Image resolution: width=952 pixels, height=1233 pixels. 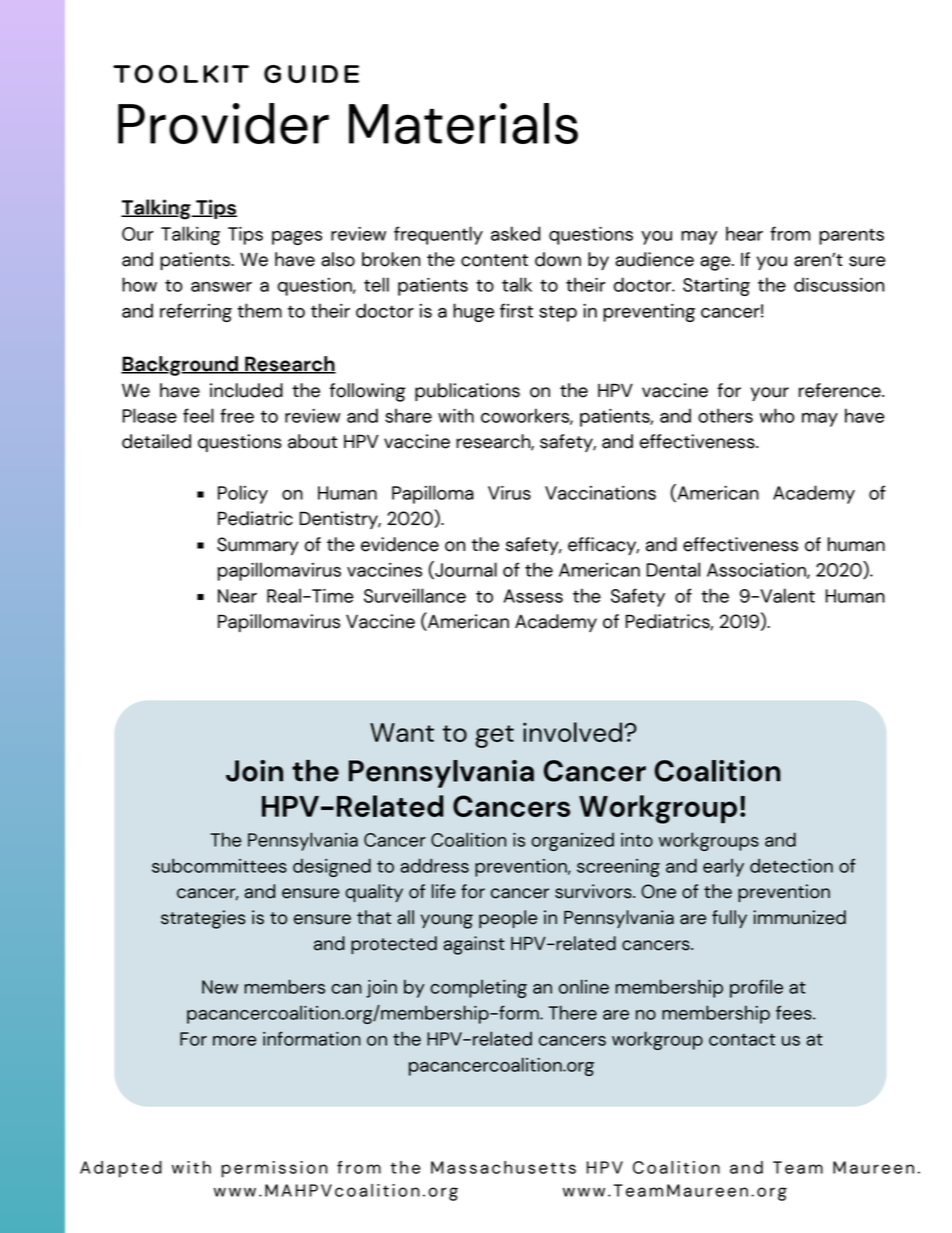 I want to click on Materials, so click(x=463, y=123).
